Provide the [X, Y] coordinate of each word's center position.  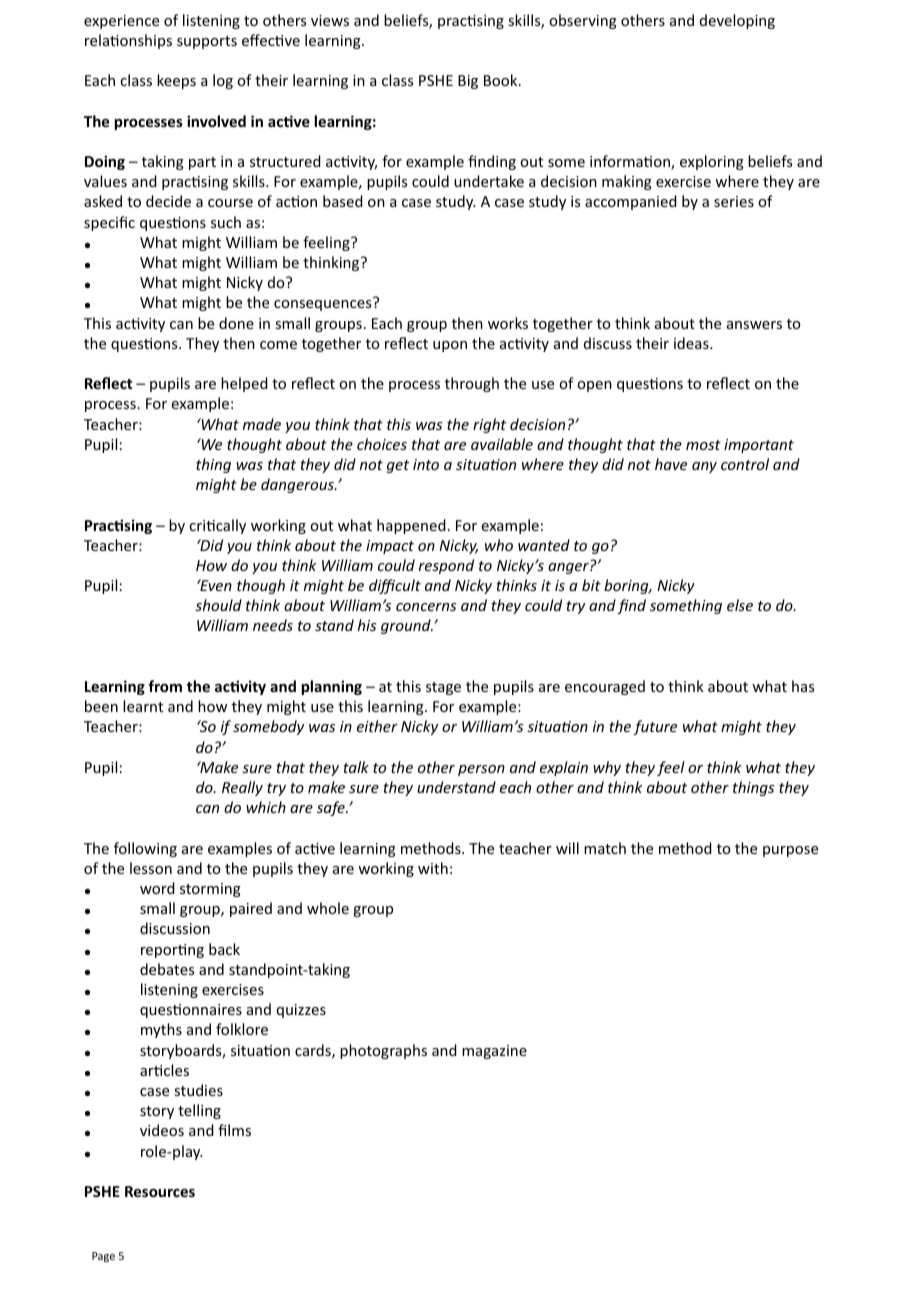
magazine [494, 1052]
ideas [692, 343]
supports [207, 42]
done [236, 323]
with [433, 868]
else [740, 605]
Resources [160, 1191]
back [224, 949]
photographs [383, 1051]
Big [468, 82]
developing [737, 21]
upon [450, 346]
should [218, 605]
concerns [426, 607]
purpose [790, 851]
